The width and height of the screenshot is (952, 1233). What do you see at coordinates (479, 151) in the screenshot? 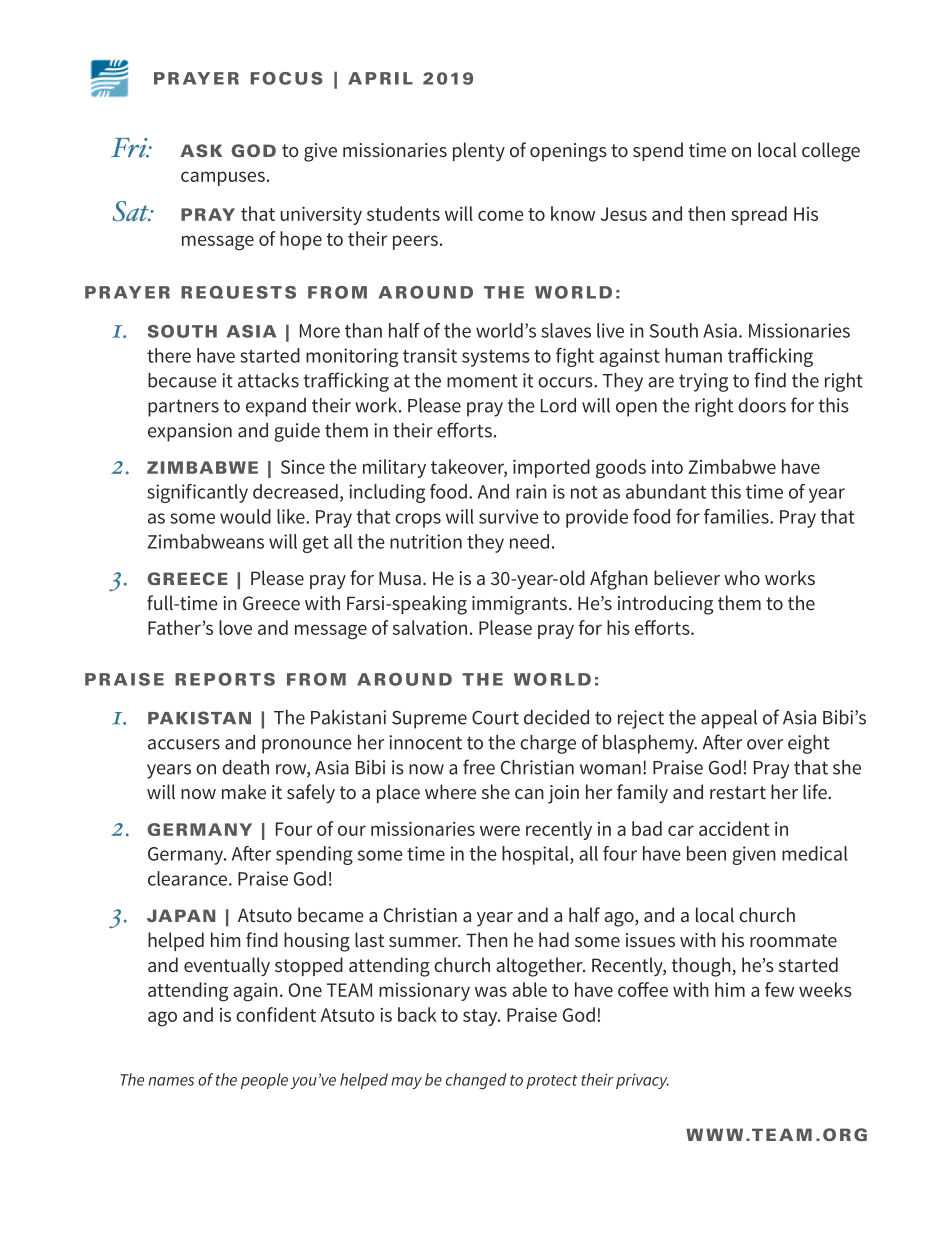
I see `plenty` at bounding box center [479, 151].
